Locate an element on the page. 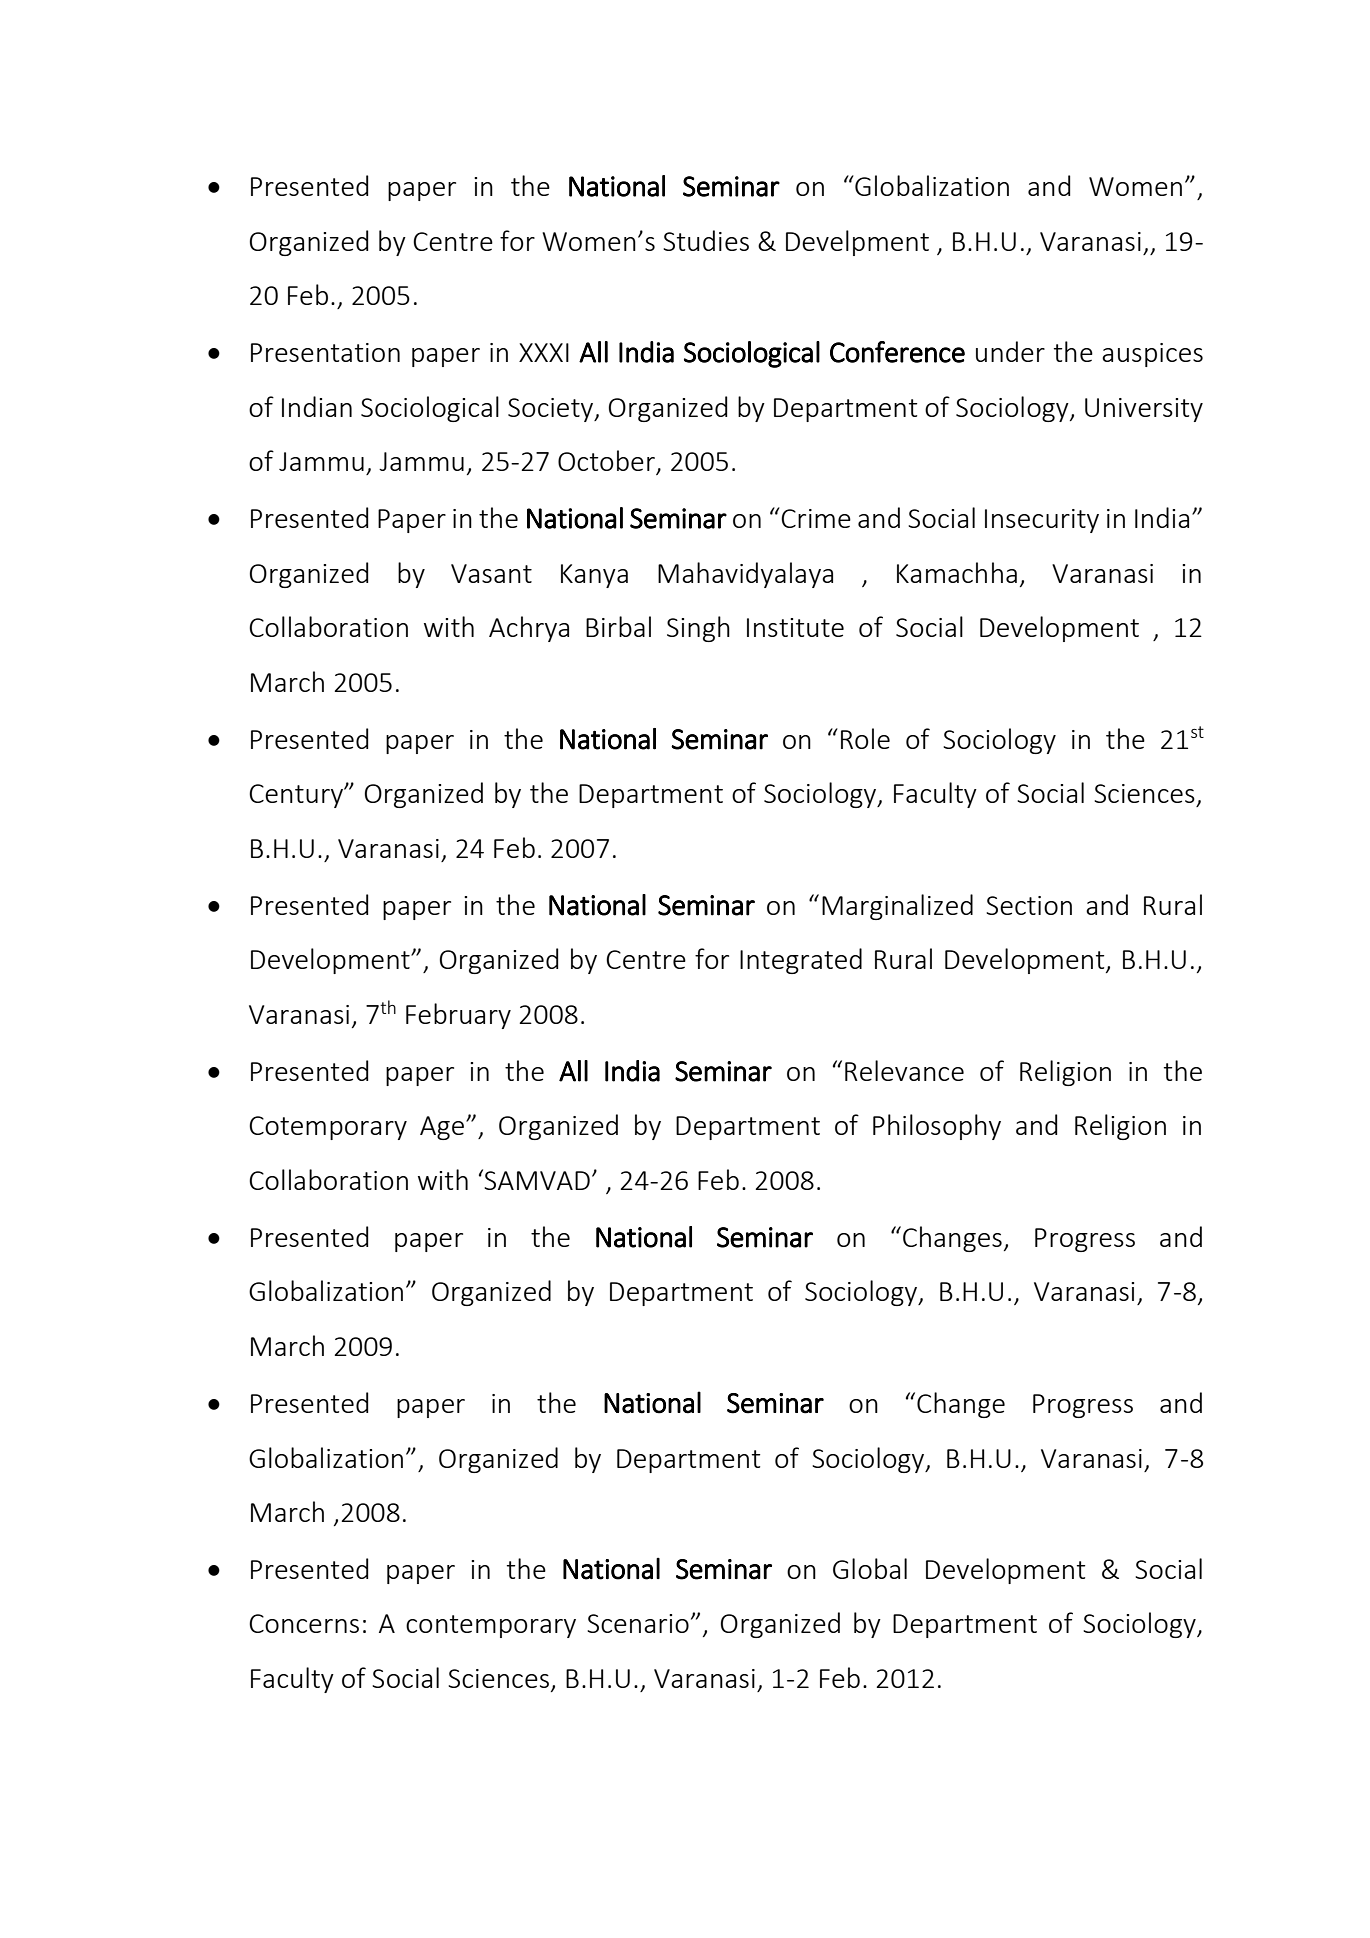 The height and width of the document is (1938, 1370). contemporary is located at coordinates (491, 1626).
